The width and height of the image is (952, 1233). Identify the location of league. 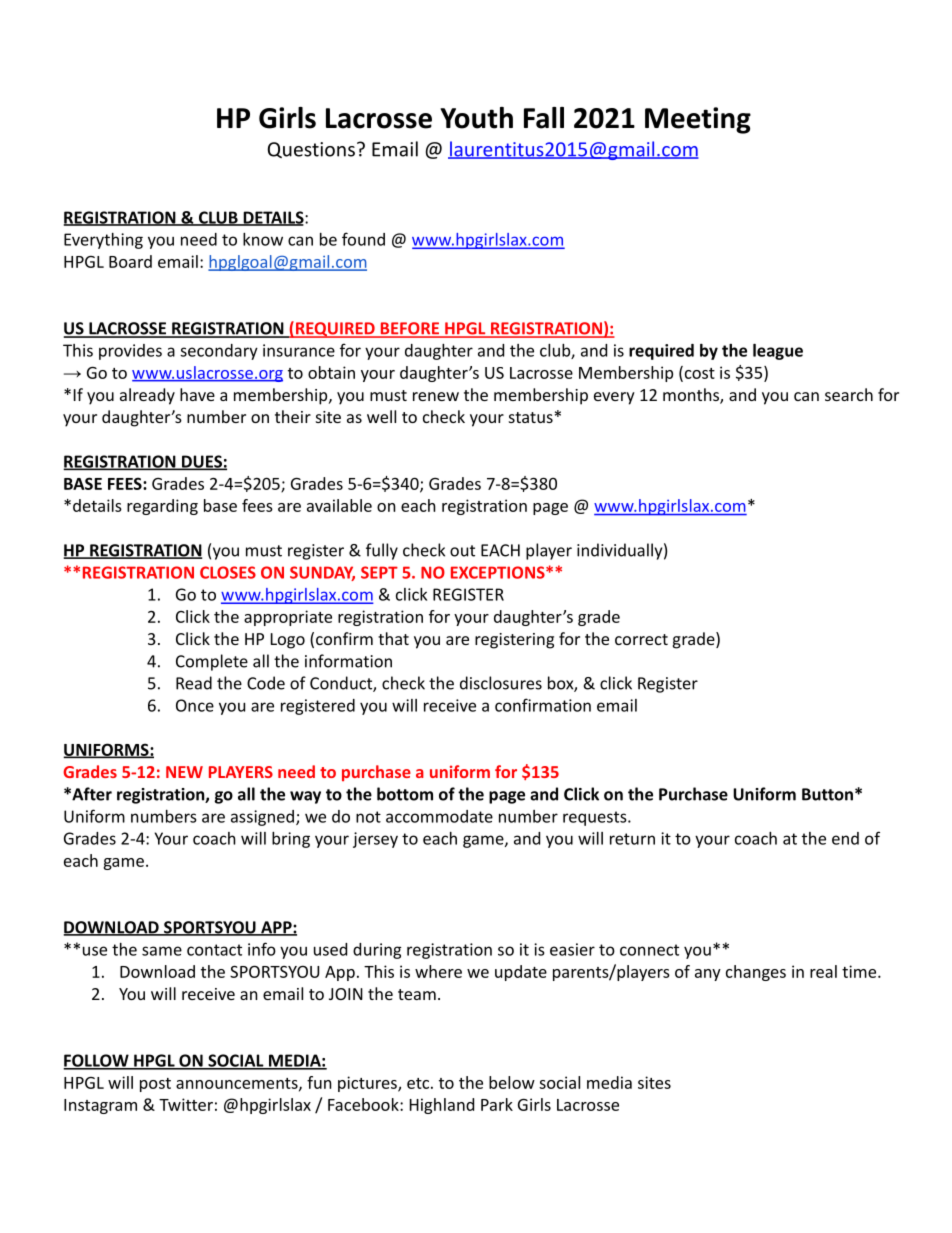
(778, 352).
